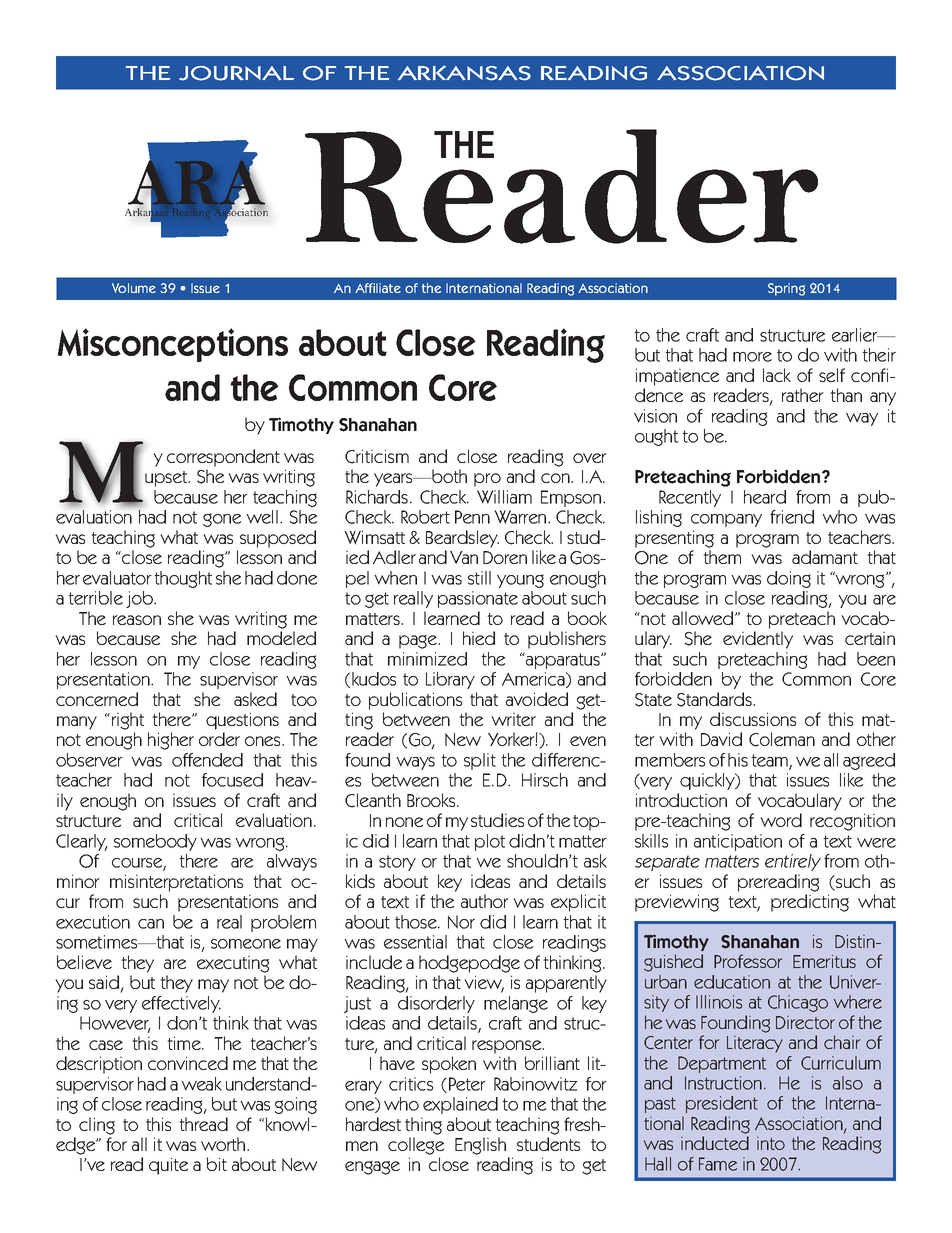 The width and height of the screenshot is (952, 1233). What do you see at coordinates (480, 1146) in the screenshot?
I see `English` at bounding box center [480, 1146].
